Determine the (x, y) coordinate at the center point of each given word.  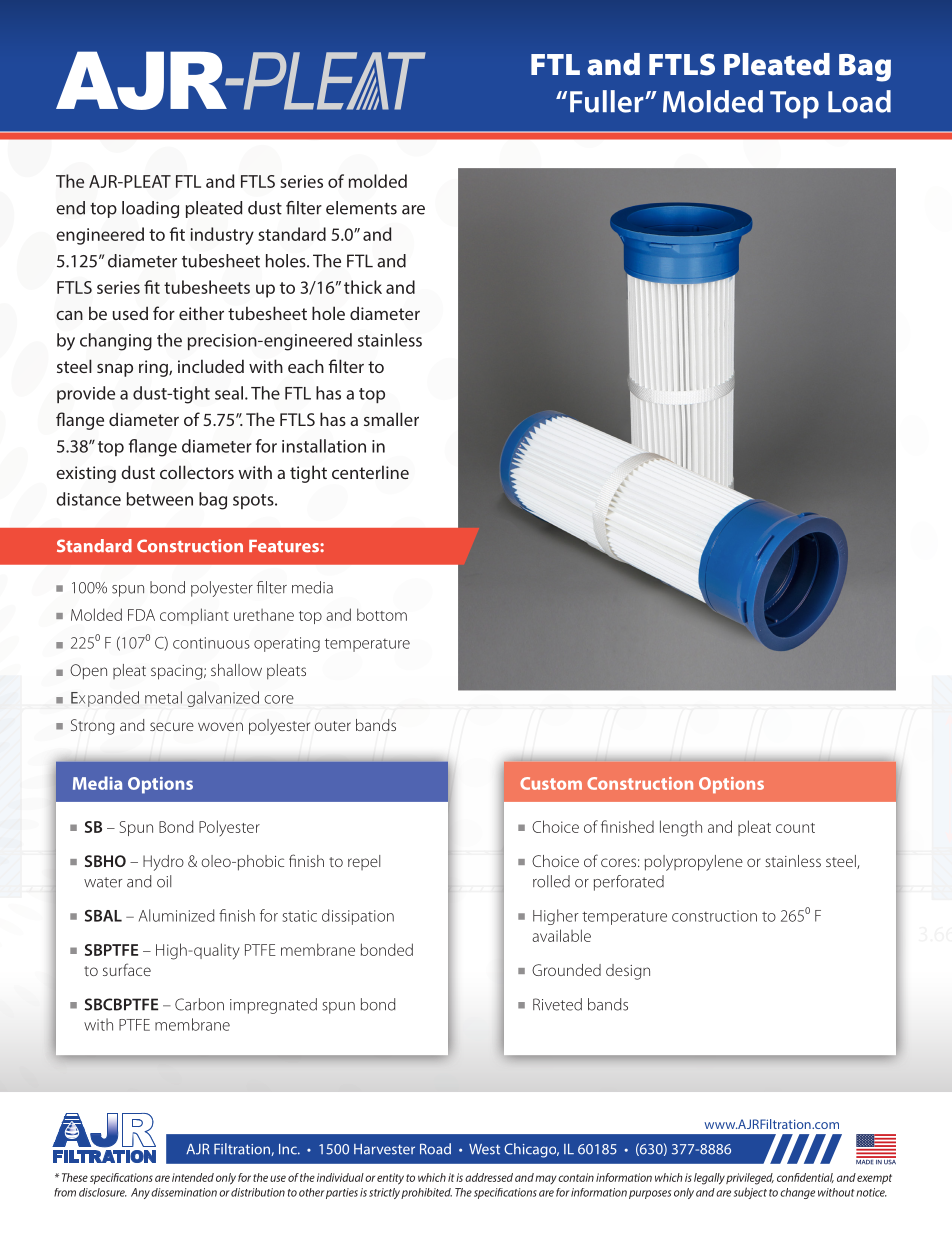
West (484, 1149)
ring (154, 368)
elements (361, 208)
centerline (370, 472)
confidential (805, 1178)
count (795, 828)
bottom (382, 614)
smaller (391, 419)
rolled (551, 881)
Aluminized (176, 915)
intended (193, 1177)
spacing (178, 672)
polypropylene (694, 863)
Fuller (608, 101)
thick (363, 287)
